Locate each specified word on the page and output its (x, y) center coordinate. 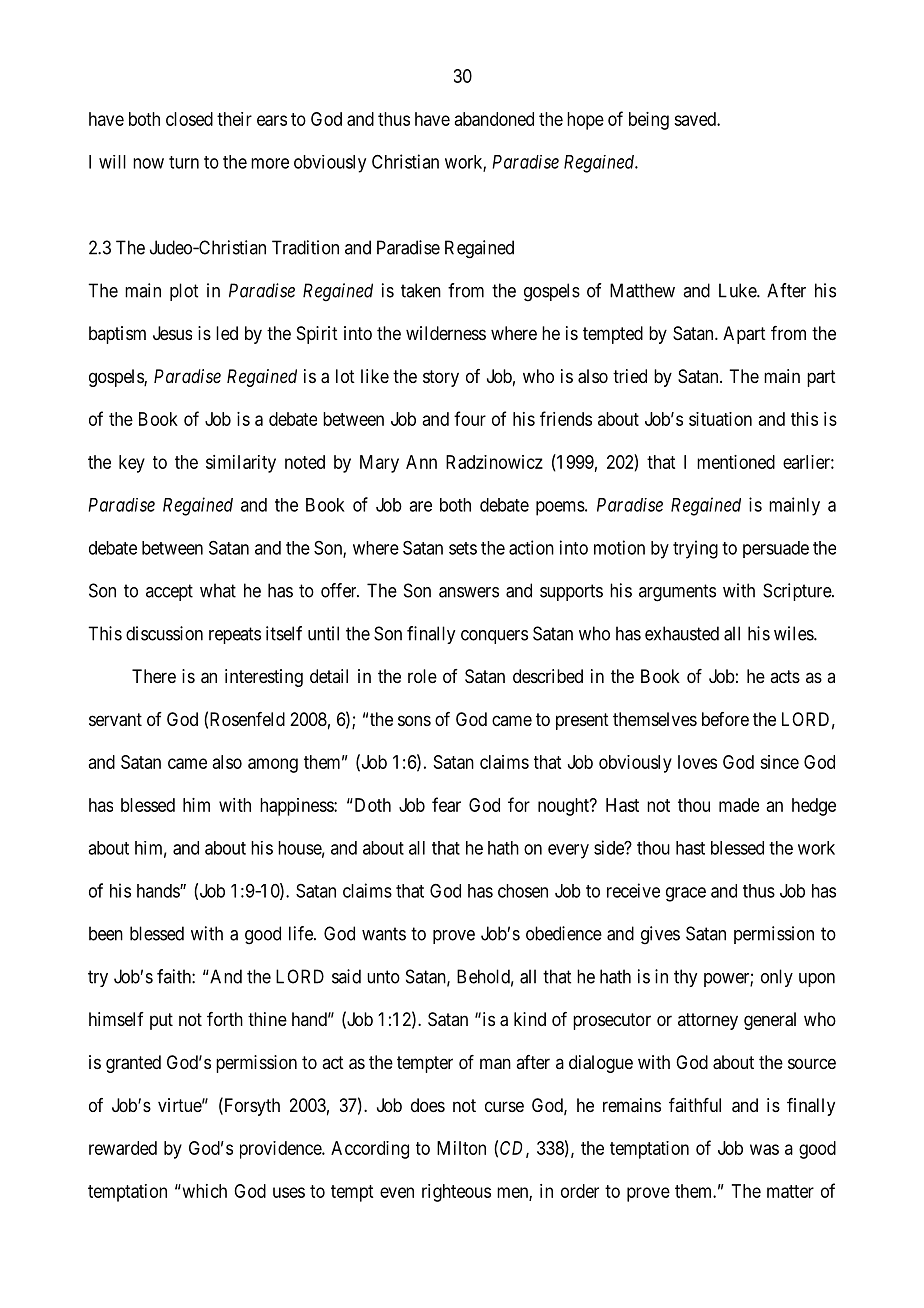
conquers (494, 637)
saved (696, 119)
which (203, 1191)
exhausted (682, 633)
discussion (164, 633)
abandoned (494, 119)
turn (184, 162)
